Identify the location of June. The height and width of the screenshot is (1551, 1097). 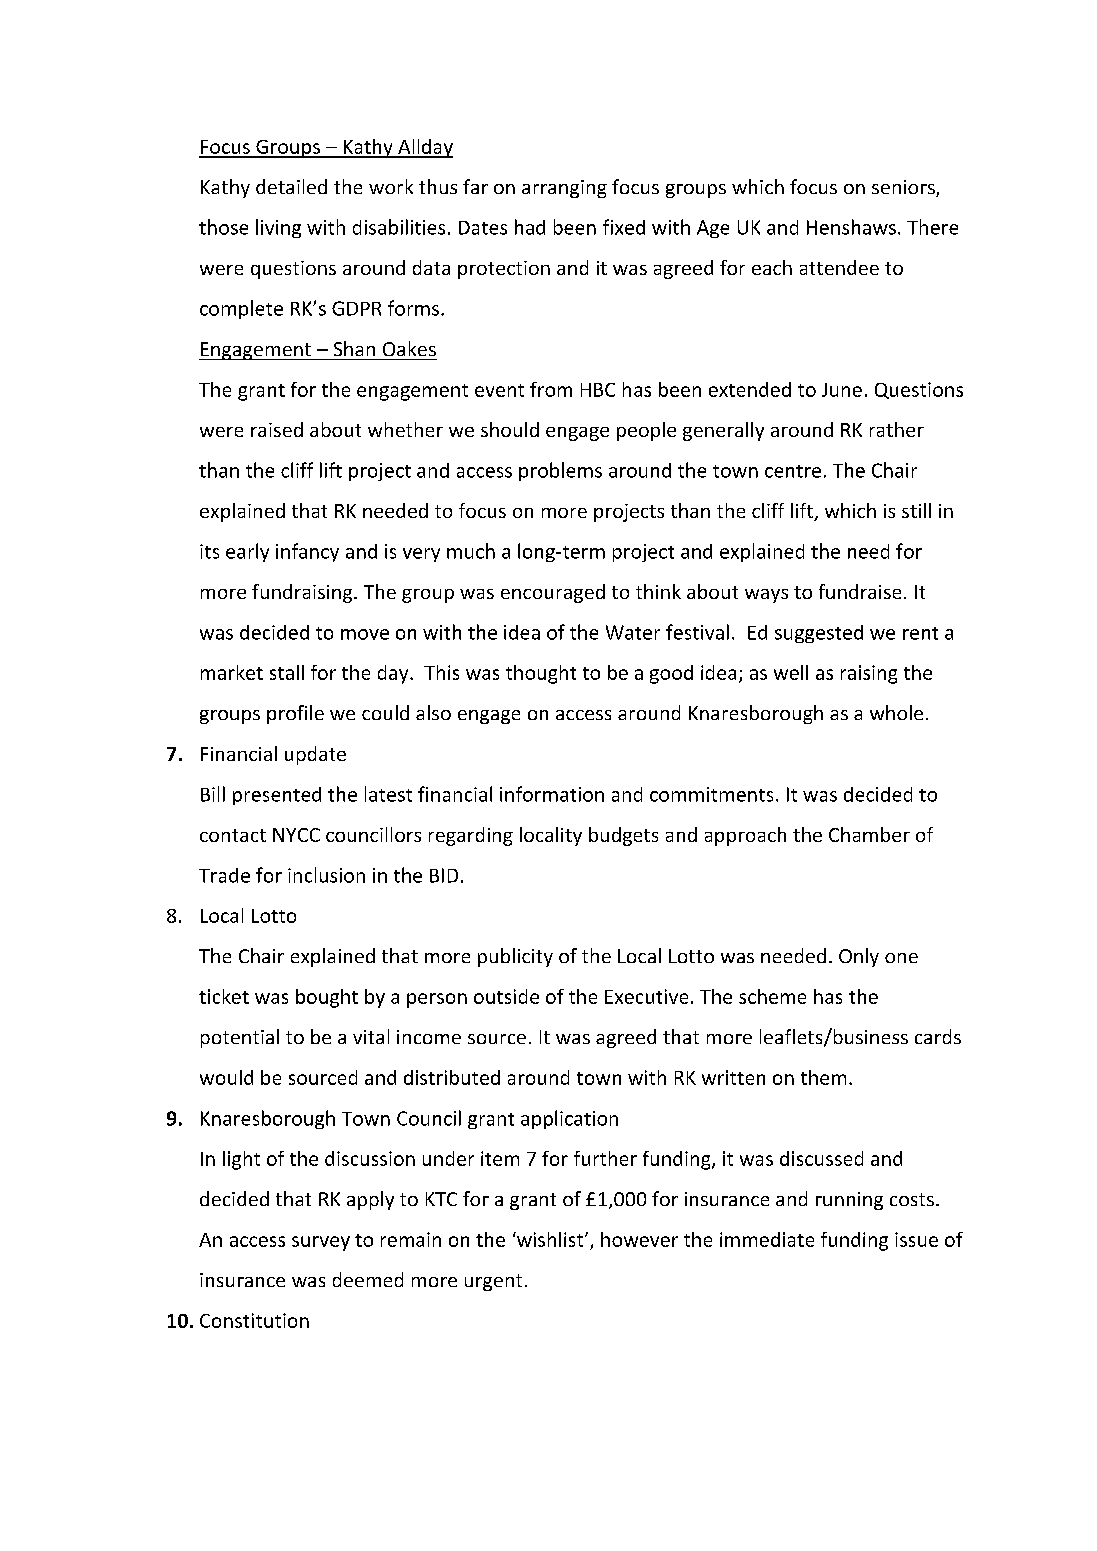
(842, 390).
